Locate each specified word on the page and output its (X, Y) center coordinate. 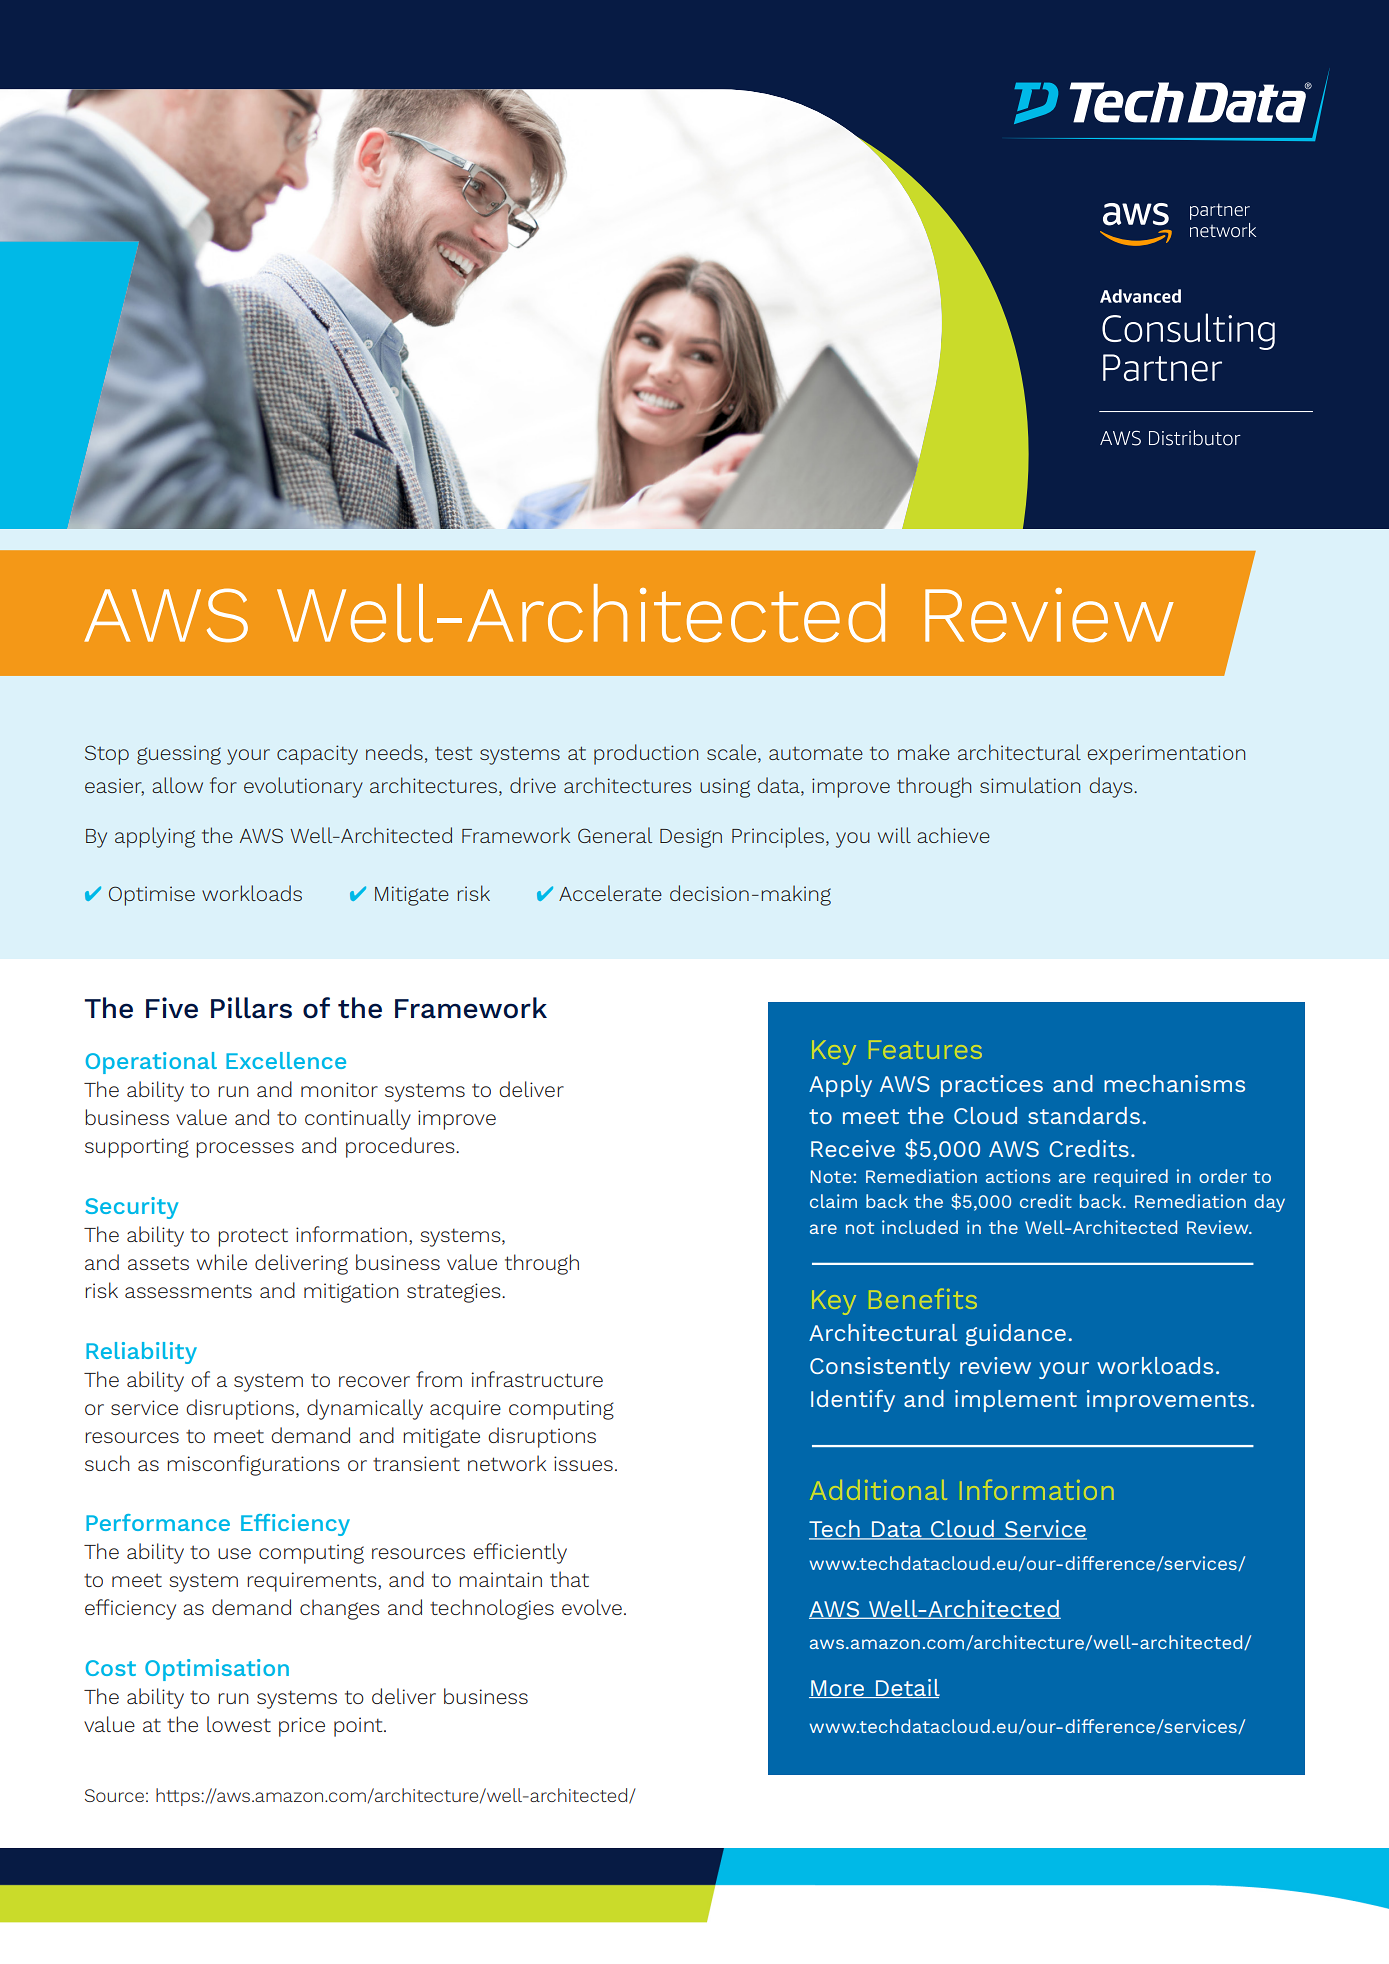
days (1112, 787)
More (838, 1689)
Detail (907, 1688)
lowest (239, 1724)
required (1131, 1178)
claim (833, 1201)
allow (177, 785)
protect (253, 1237)
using (725, 788)
